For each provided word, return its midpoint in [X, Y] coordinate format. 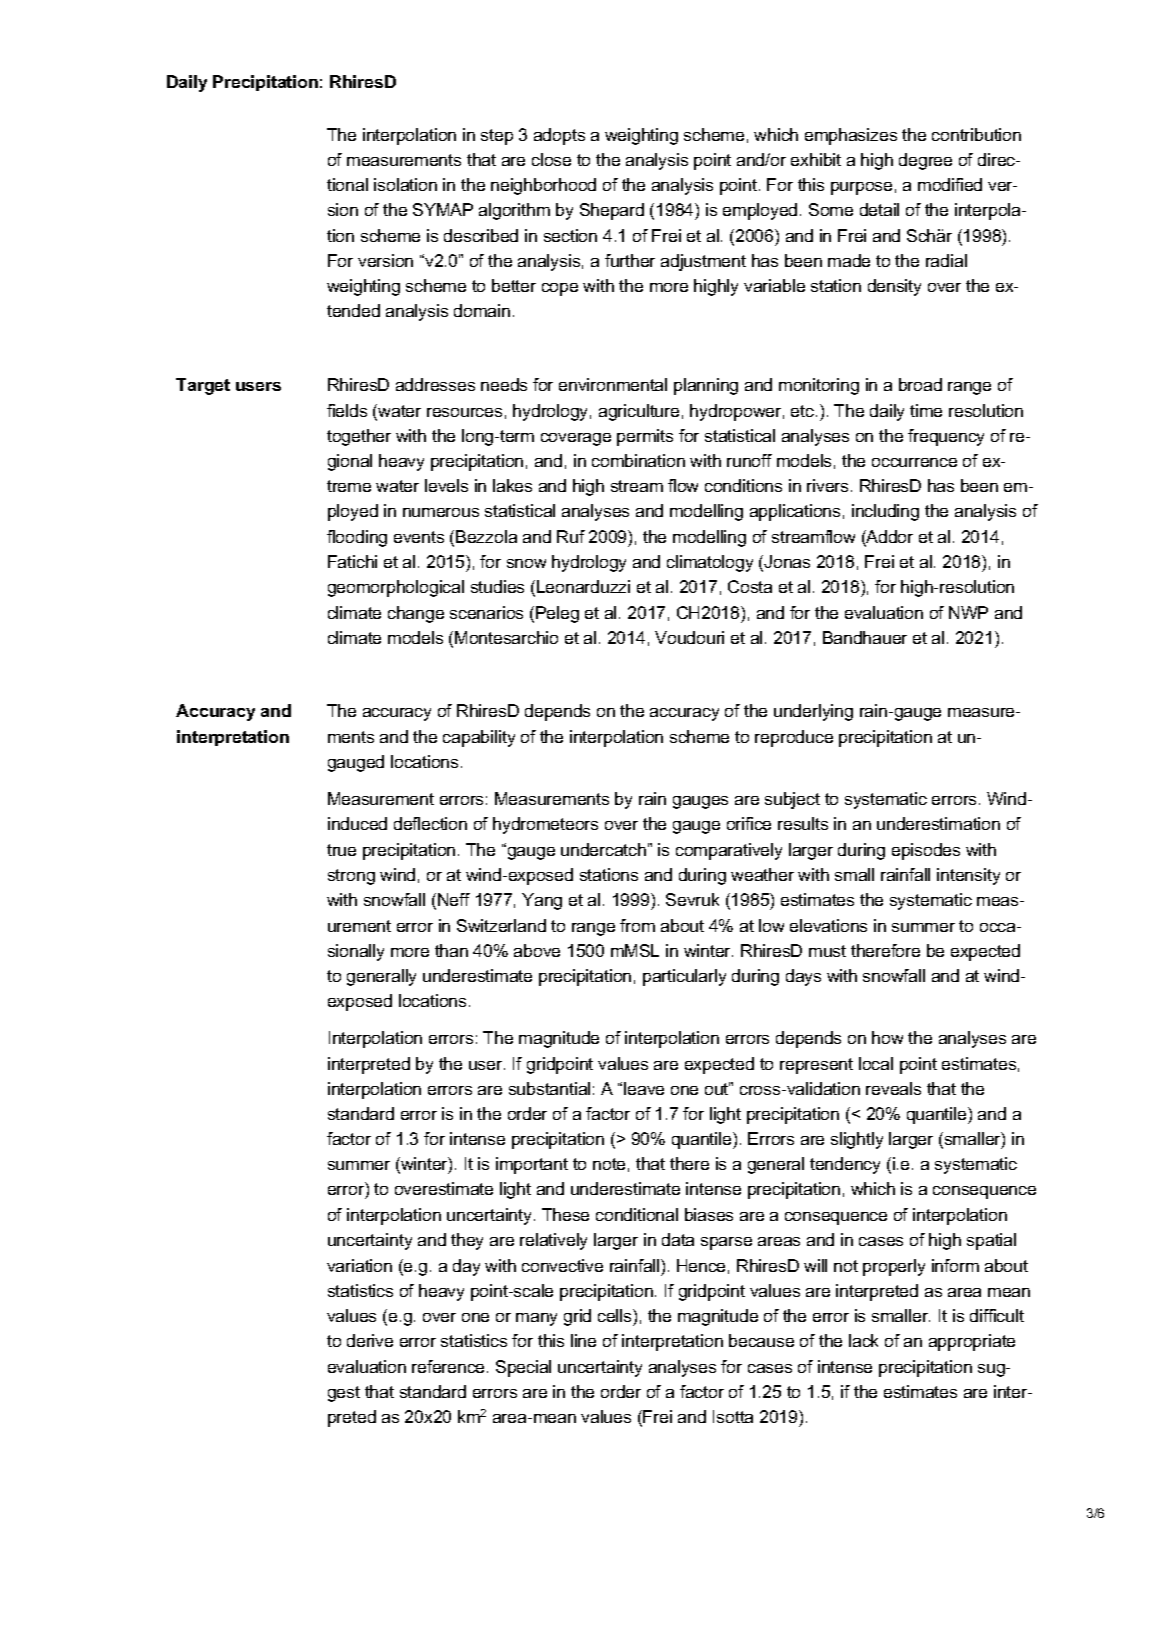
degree [925, 161]
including [885, 512]
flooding [357, 538]
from [637, 925]
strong [351, 877]
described [481, 235]
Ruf [571, 536]
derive [370, 1340]
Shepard [612, 211]
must [827, 951]
